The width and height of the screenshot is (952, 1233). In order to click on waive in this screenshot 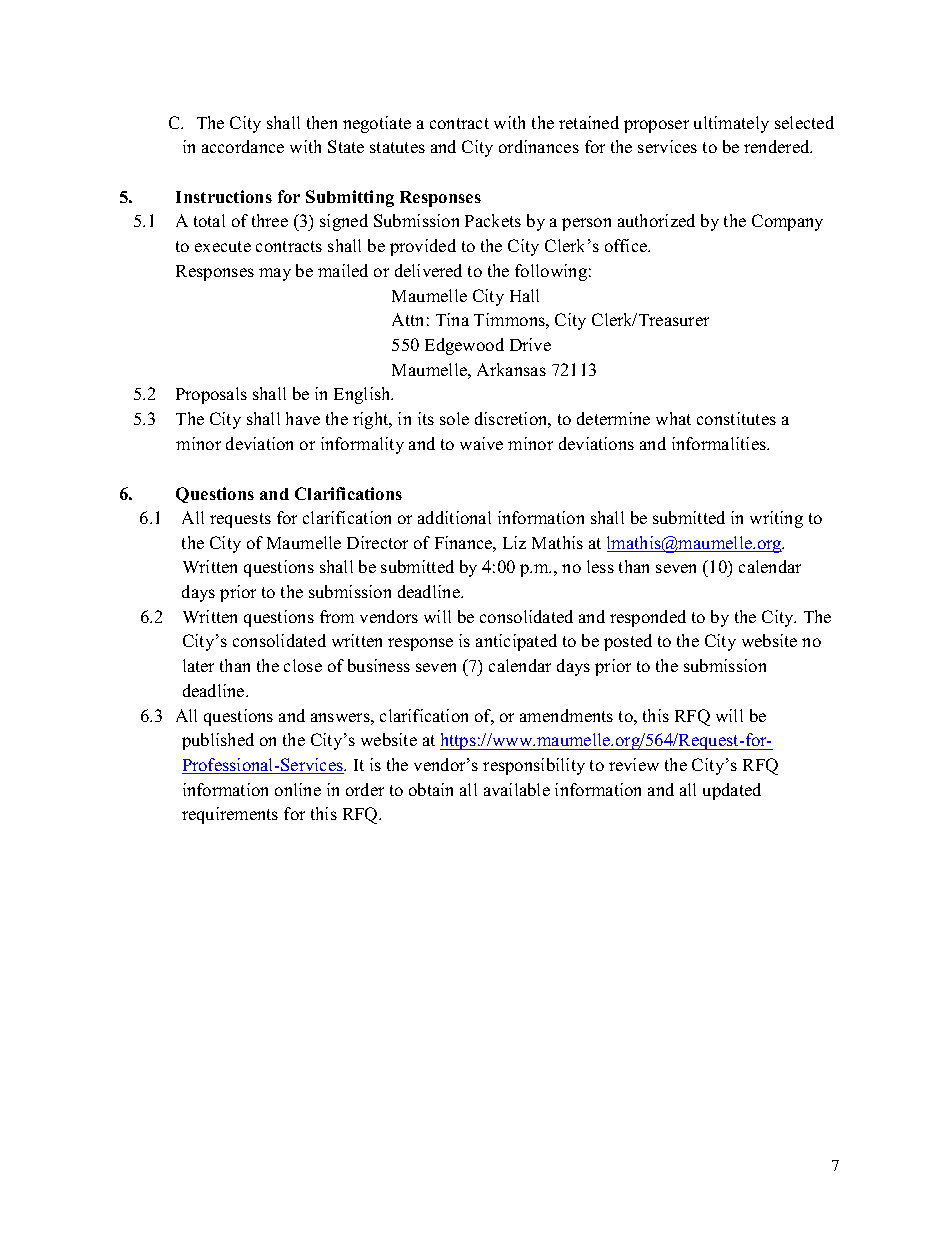, I will do `click(481, 443)`.
